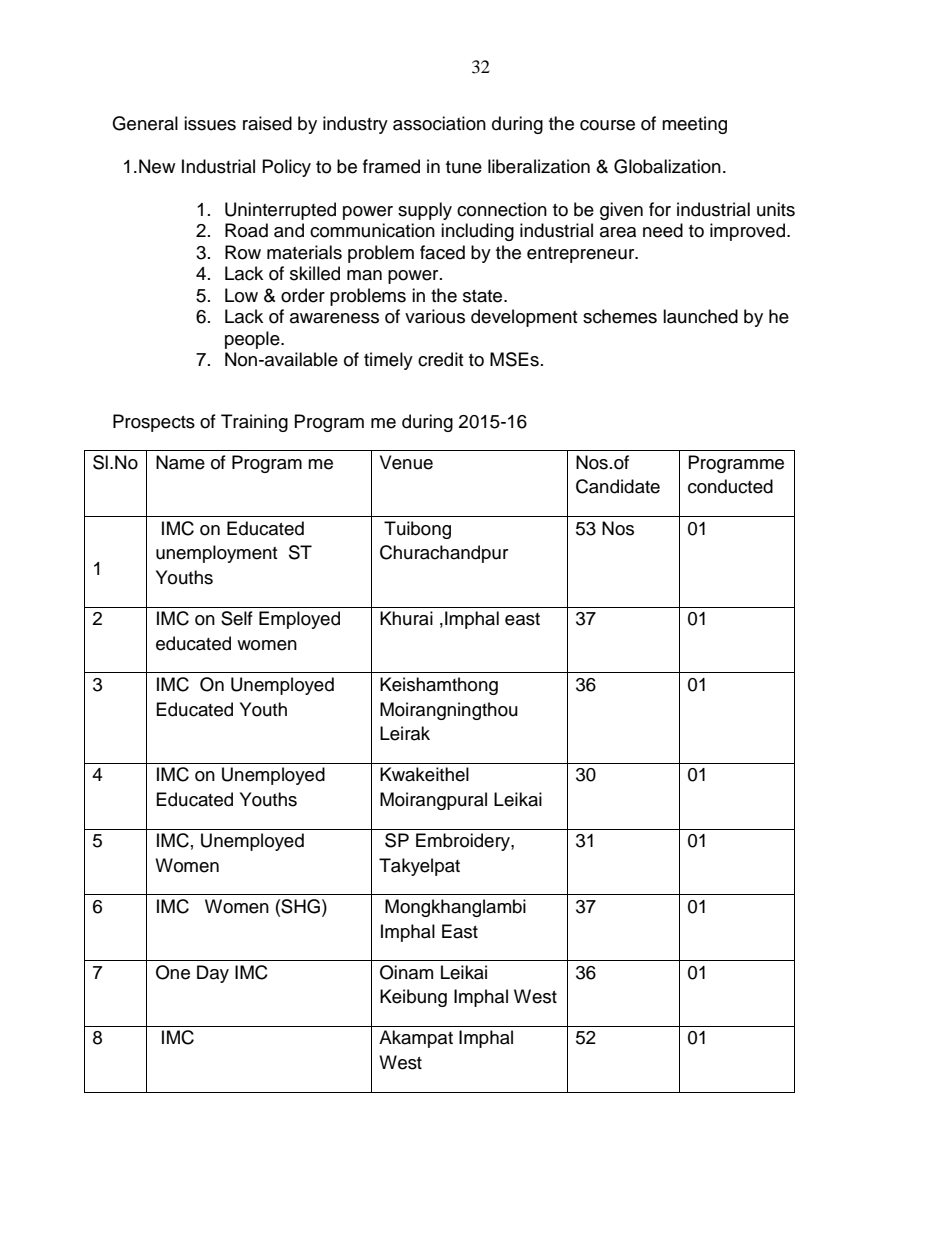  I want to click on Self, so click(237, 618).
